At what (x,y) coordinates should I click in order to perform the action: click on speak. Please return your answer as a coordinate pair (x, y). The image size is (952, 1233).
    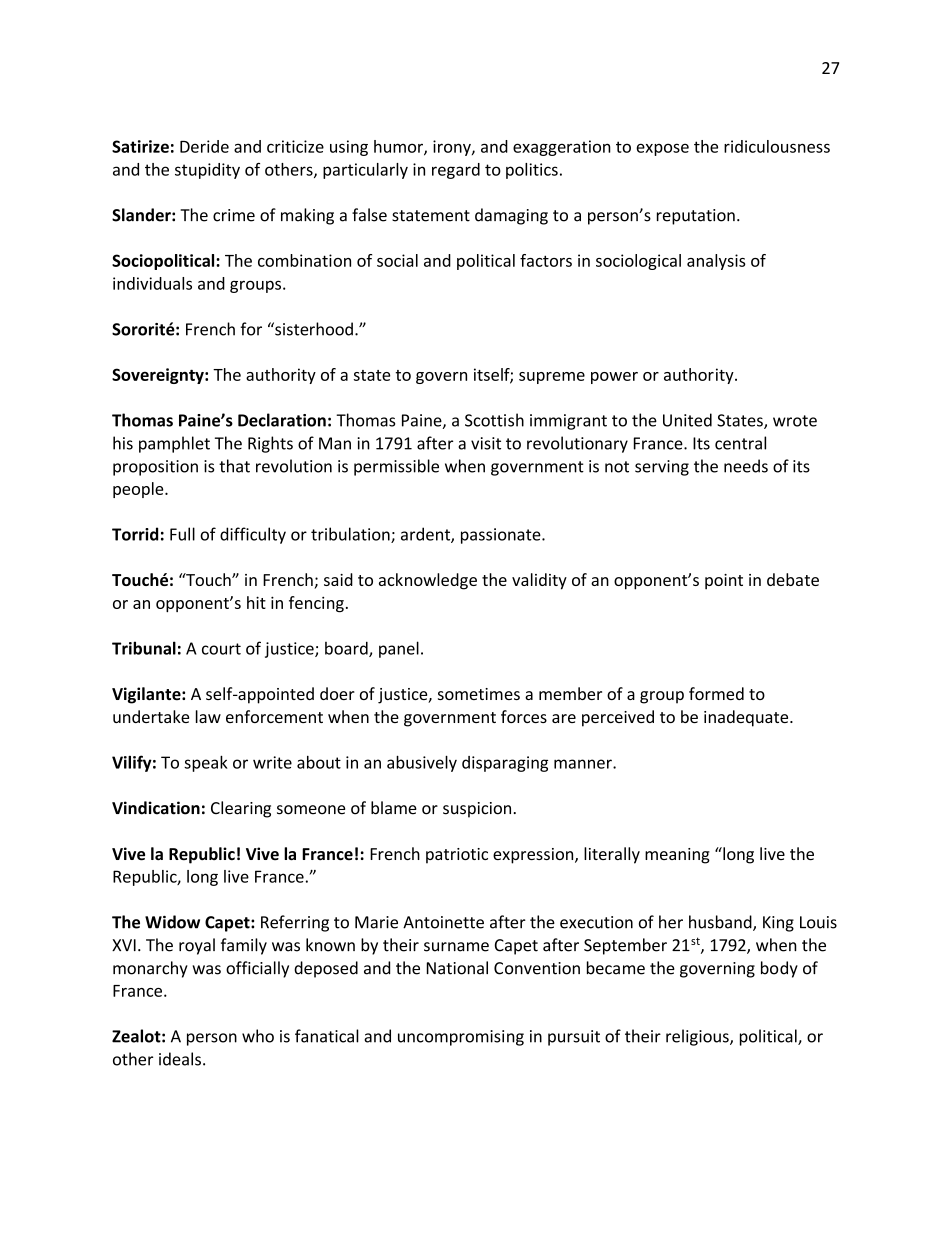
    Looking at the image, I should click on (206, 763).
